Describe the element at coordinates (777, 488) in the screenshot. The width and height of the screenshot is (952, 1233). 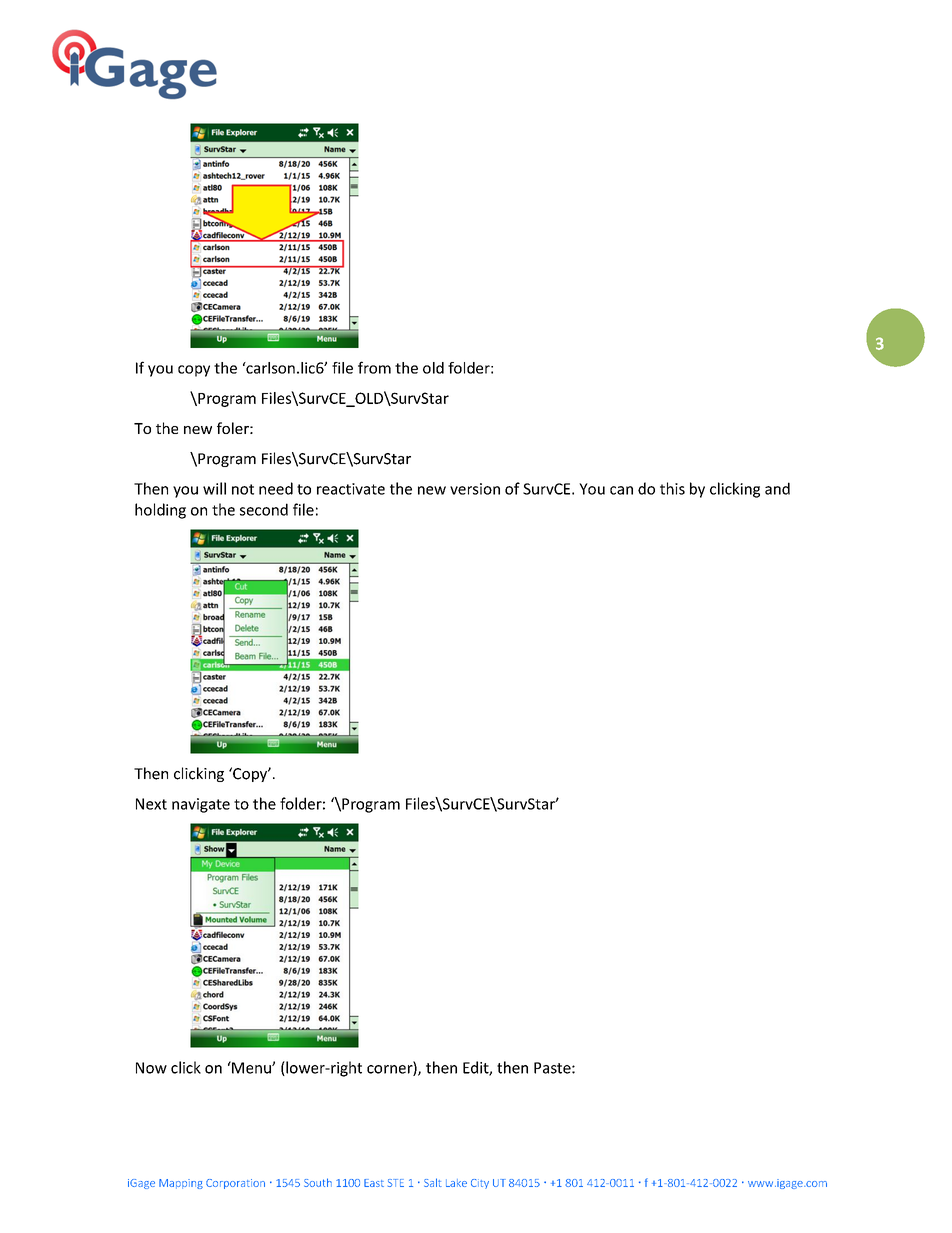
I see `and` at that location.
